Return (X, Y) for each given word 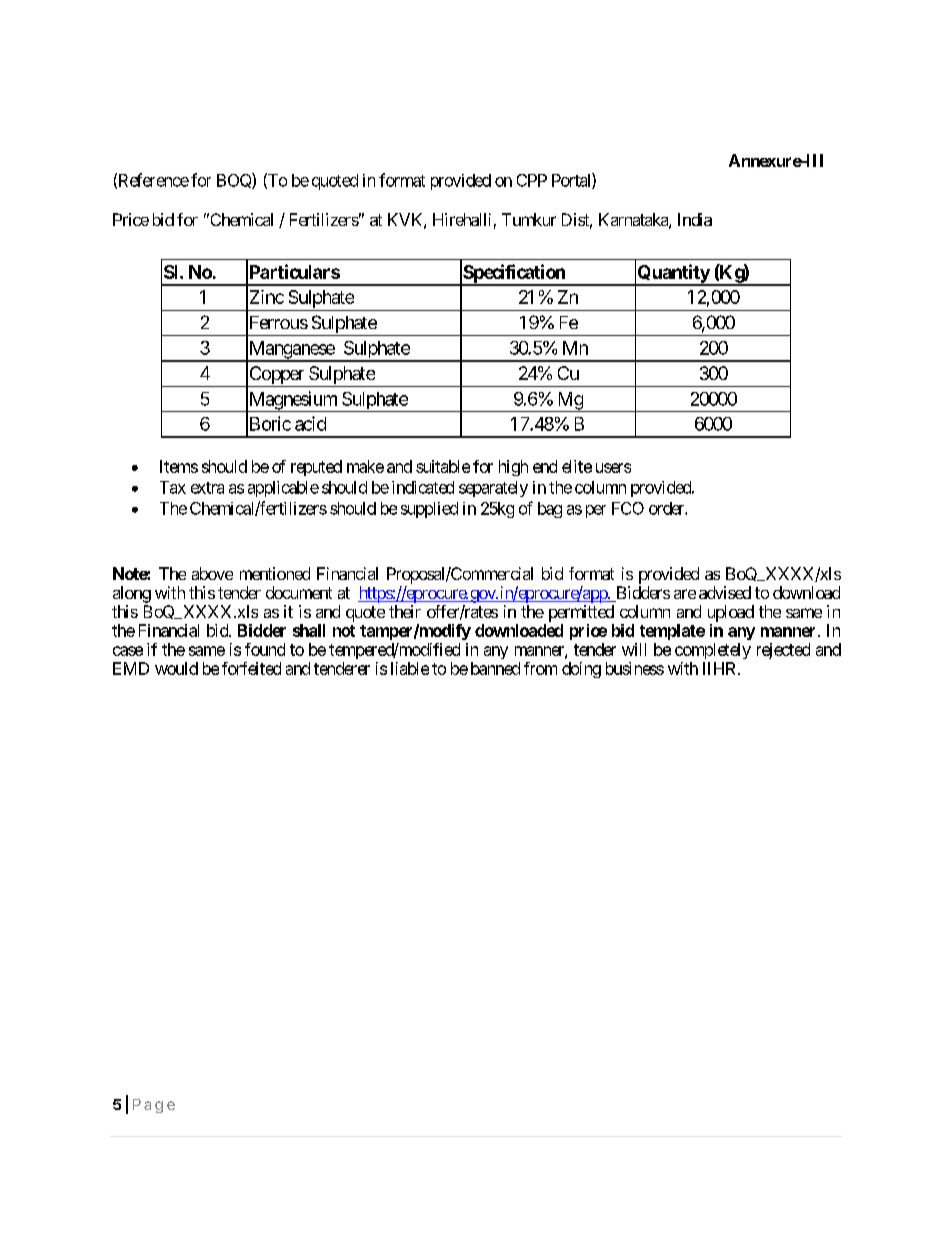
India (695, 219)
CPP (532, 180)
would (176, 668)
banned (495, 668)
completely (713, 651)
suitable (443, 466)
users (613, 468)
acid (310, 423)
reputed (316, 468)
